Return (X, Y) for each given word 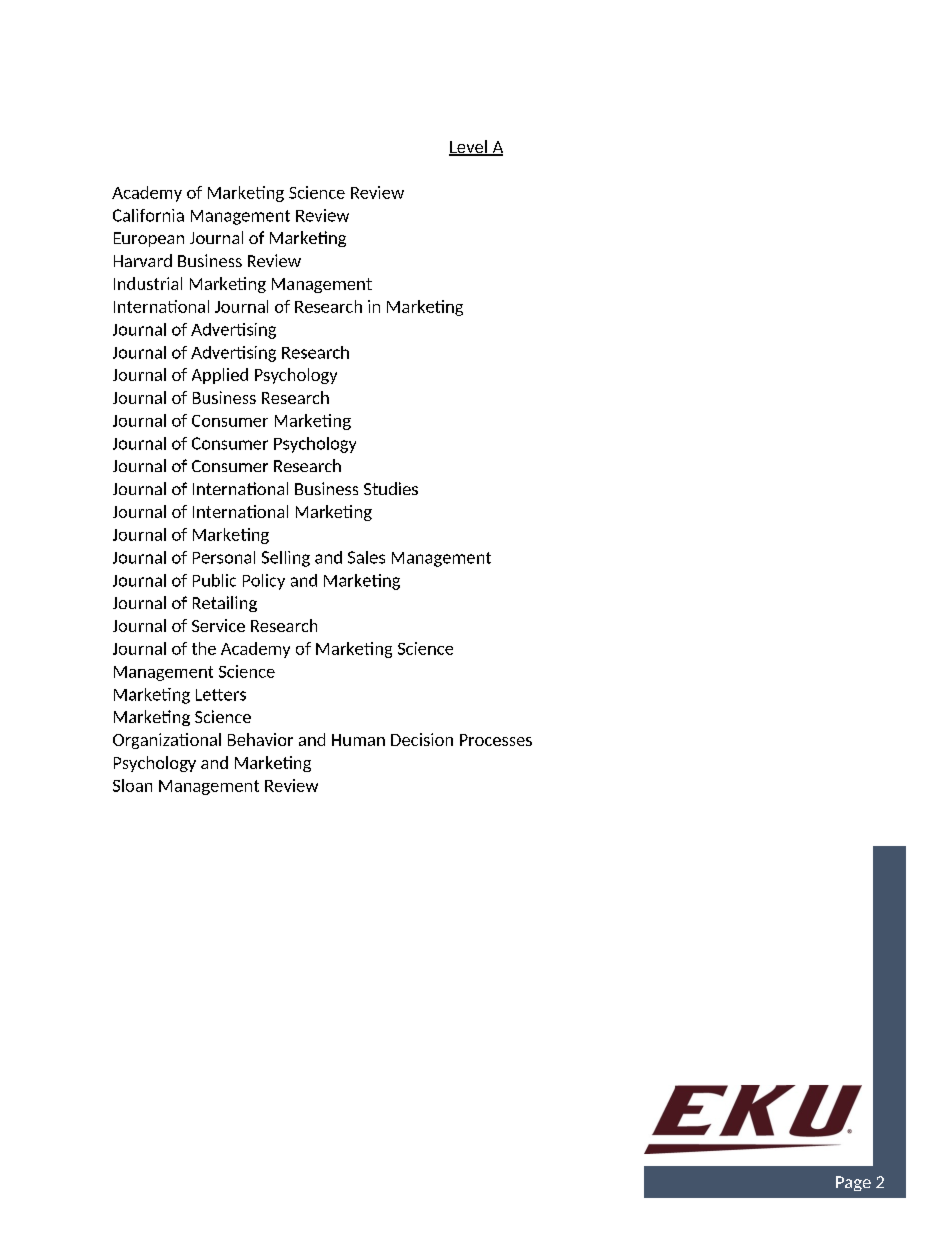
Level (469, 148)
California (148, 215)
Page (853, 1183)
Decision (422, 739)
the (204, 648)
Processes (496, 740)
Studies (391, 488)
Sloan (132, 785)
